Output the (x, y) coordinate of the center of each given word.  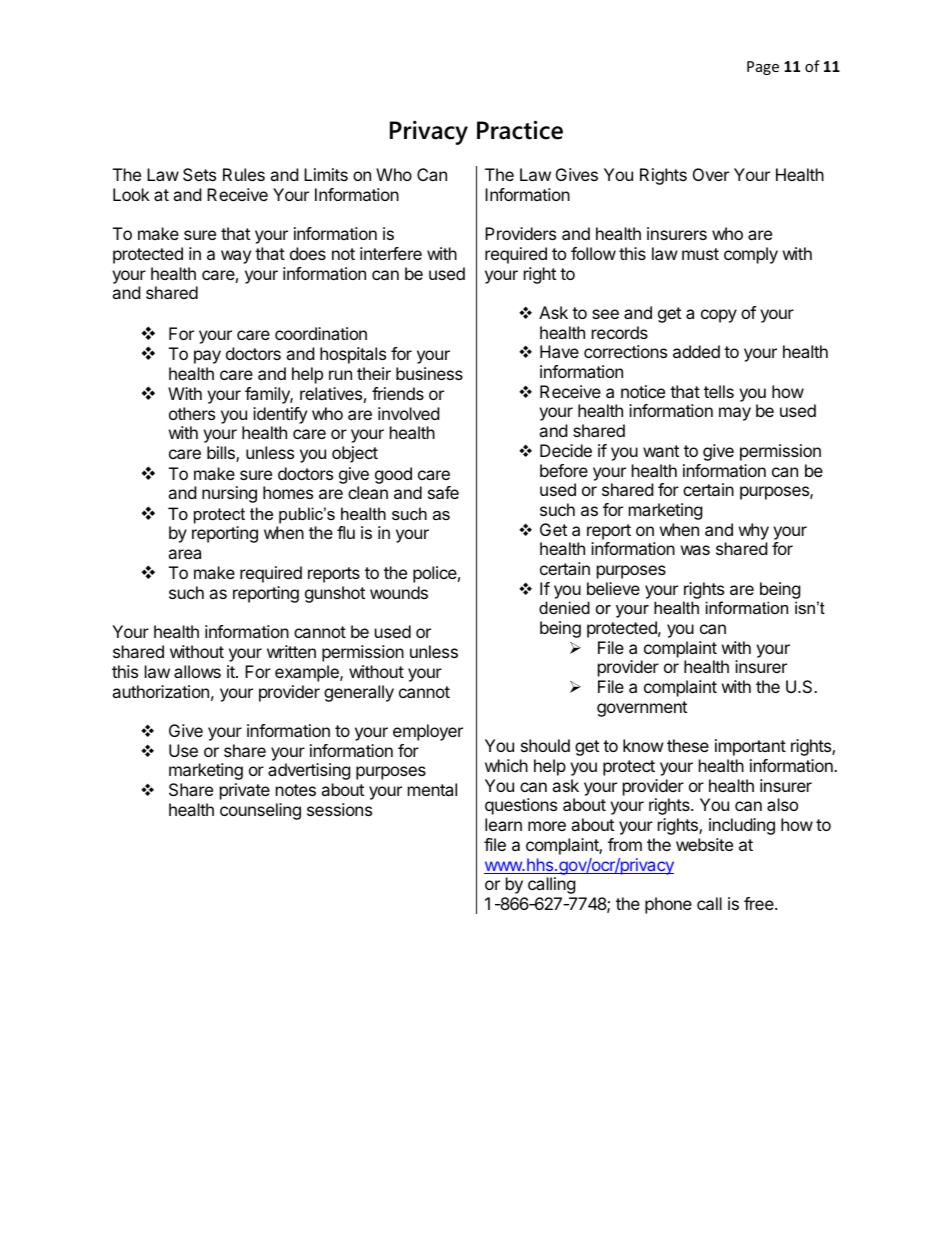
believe (613, 588)
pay (207, 357)
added (696, 351)
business (429, 373)
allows (197, 671)
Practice (520, 130)
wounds (399, 592)
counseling (260, 811)
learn (503, 824)
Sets (199, 174)
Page (763, 68)
